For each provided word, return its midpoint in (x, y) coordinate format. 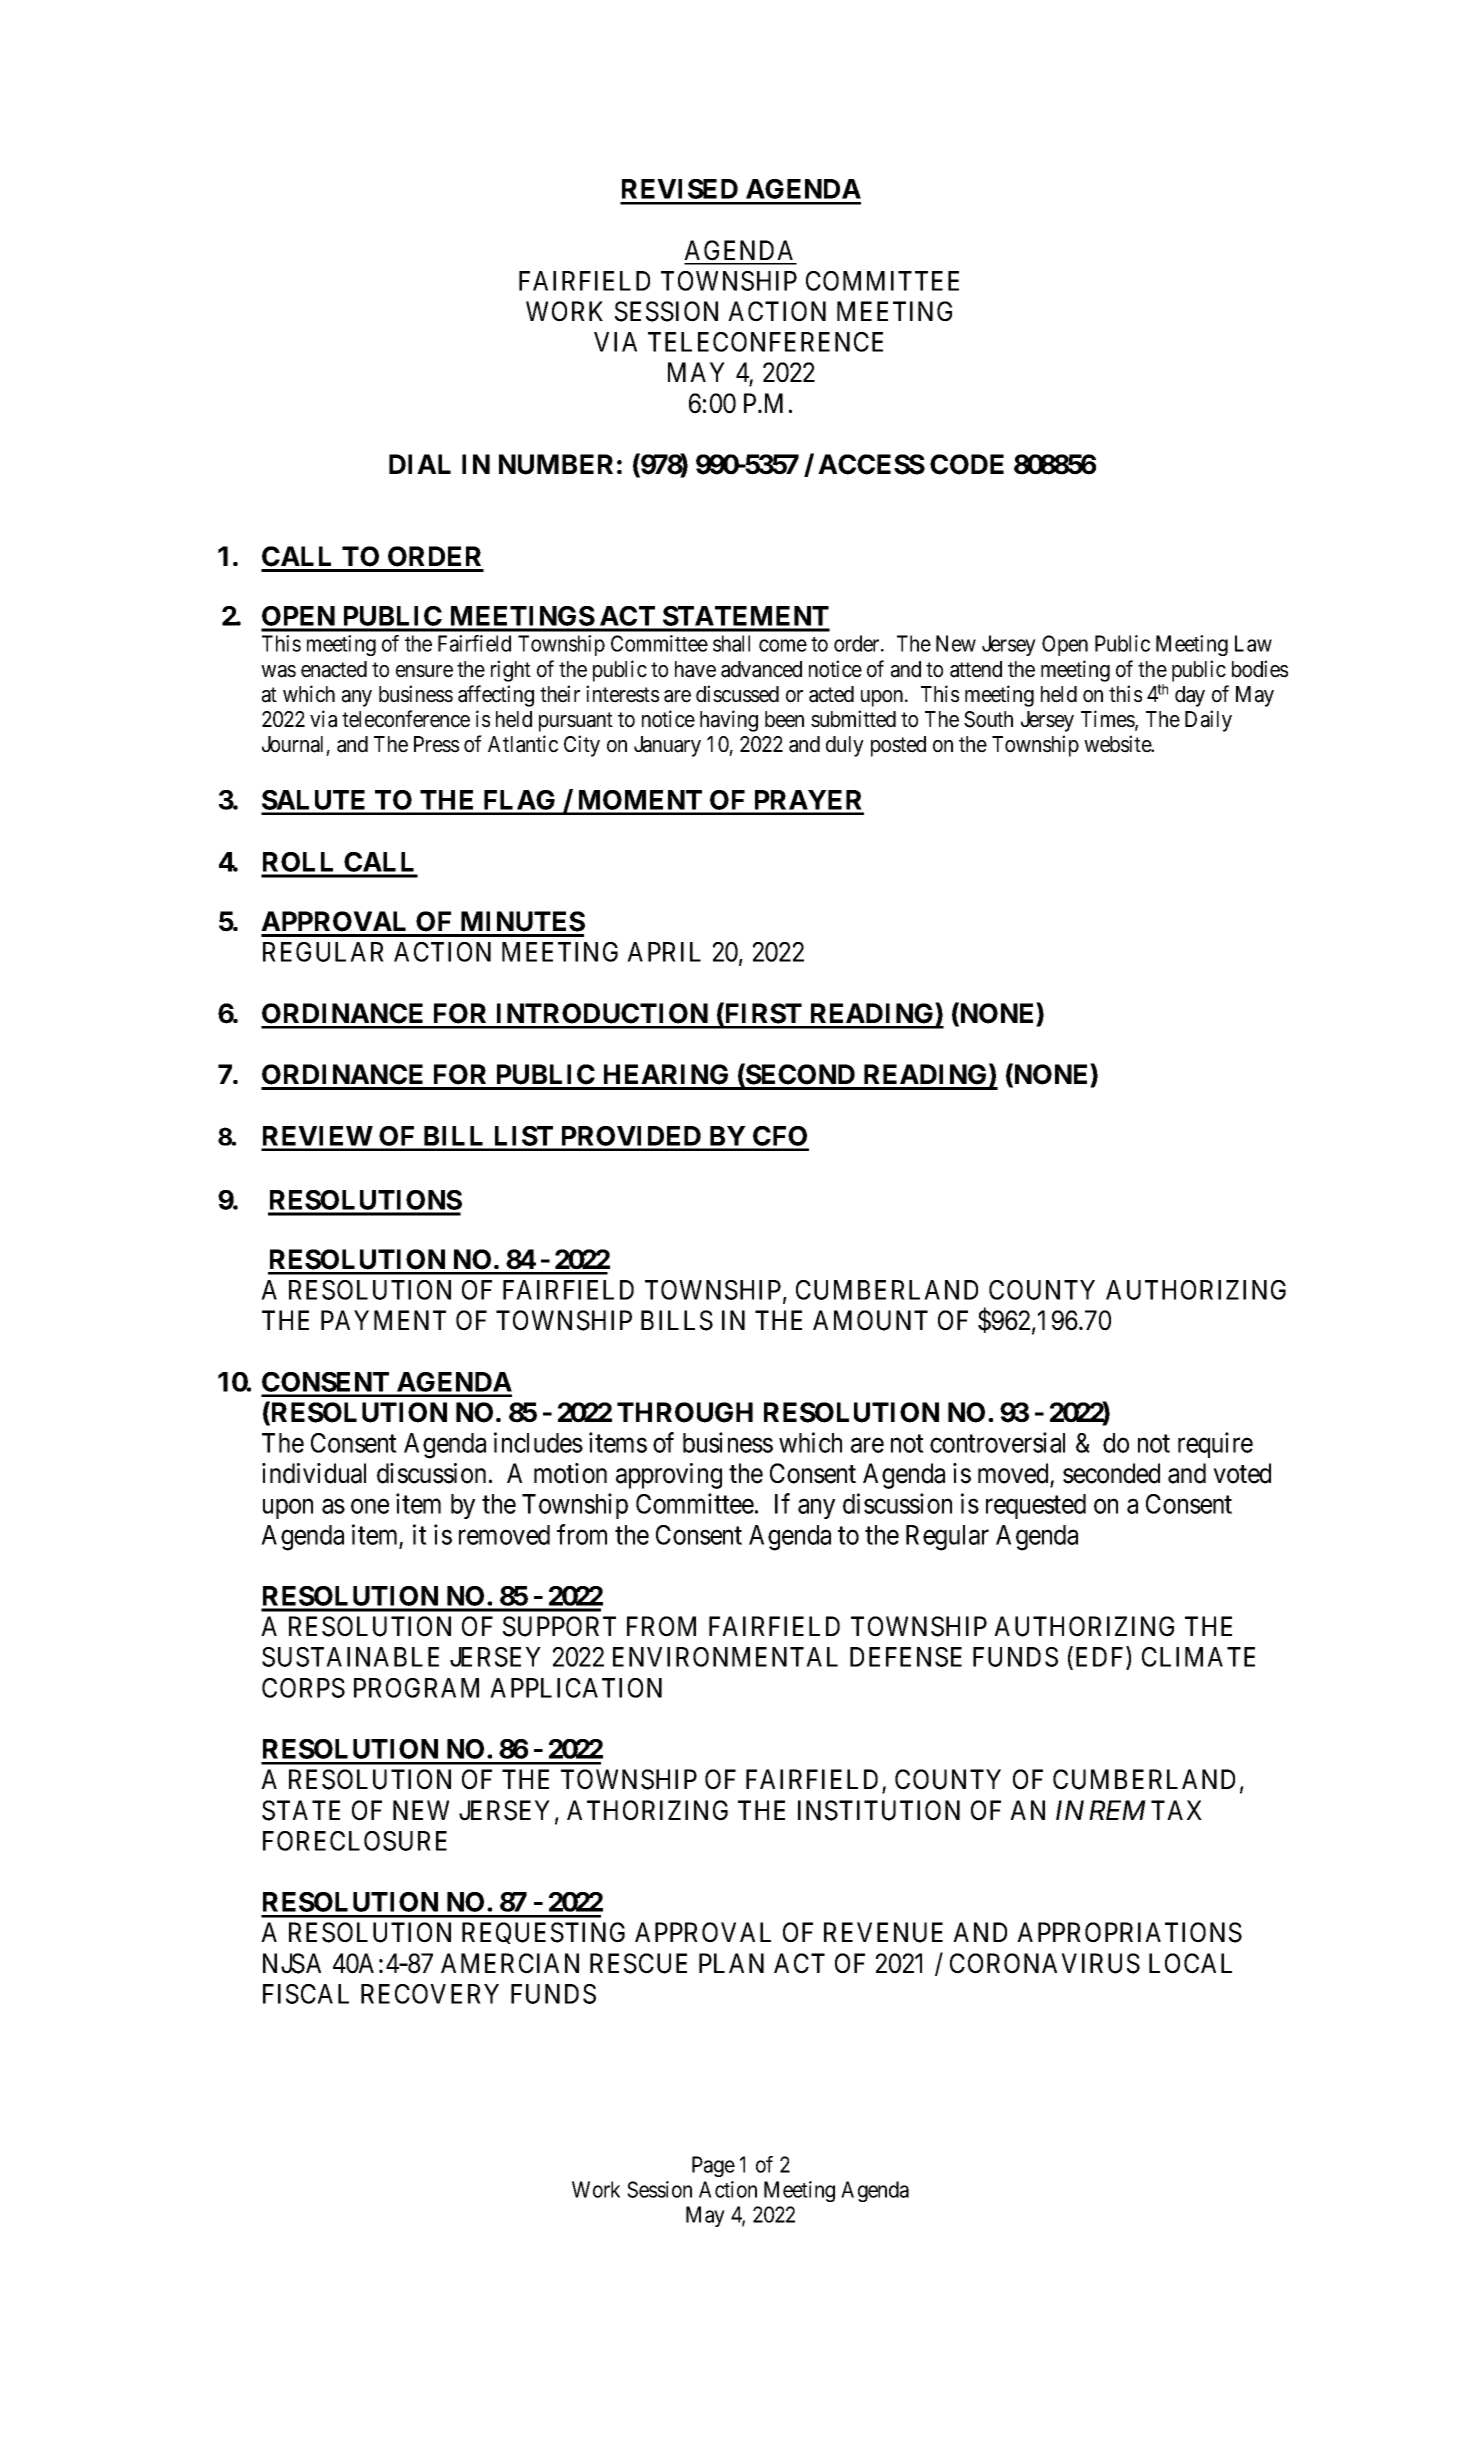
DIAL (420, 464)
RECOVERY (430, 1994)
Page (713, 2166)
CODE (967, 464)
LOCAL (1190, 1963)
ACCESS (871, 464)
